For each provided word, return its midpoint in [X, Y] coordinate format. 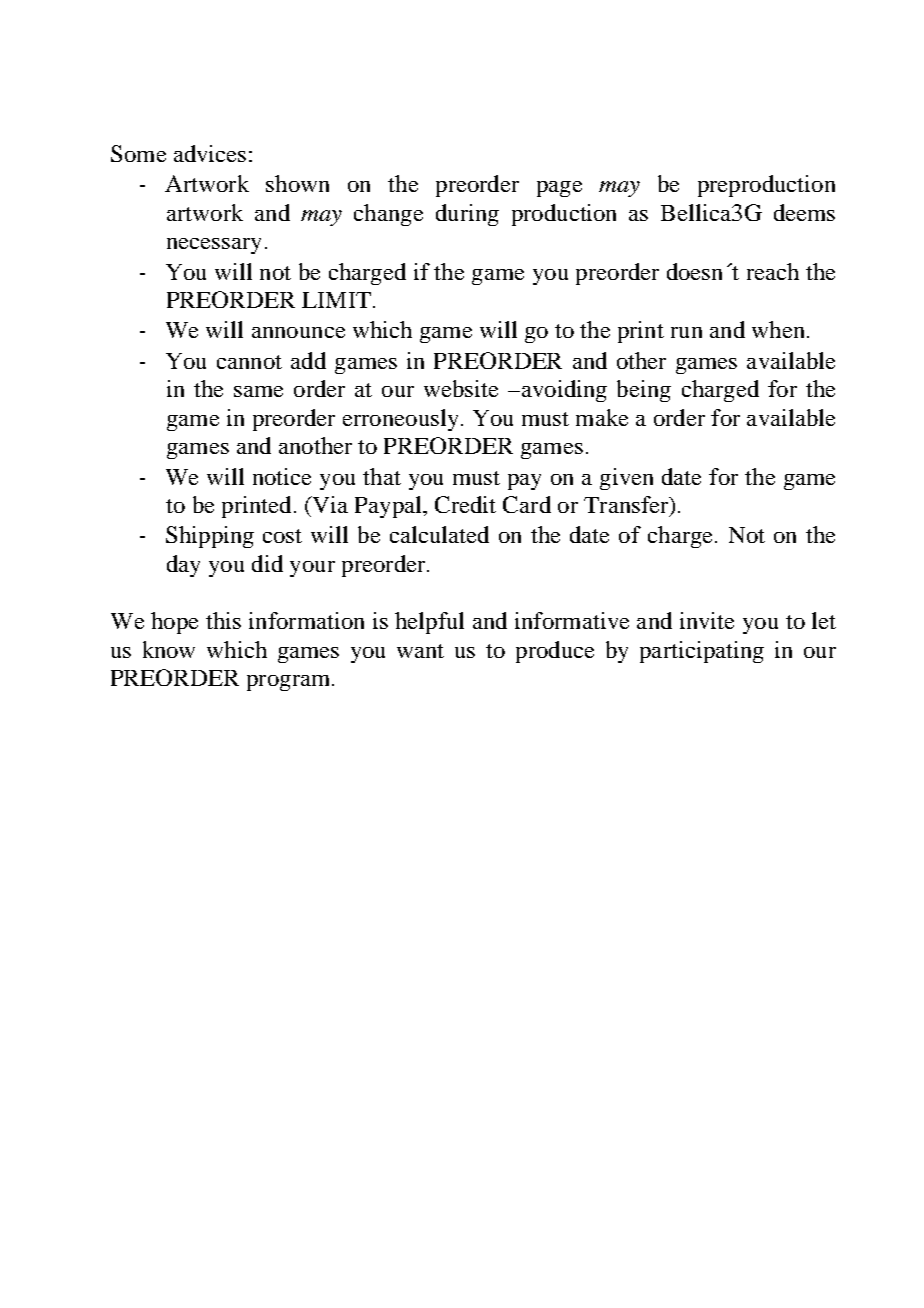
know [169, 649]
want [420, 651]
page [559, 189]
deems [804, 212]
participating [702, 652]
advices [210, 153]
